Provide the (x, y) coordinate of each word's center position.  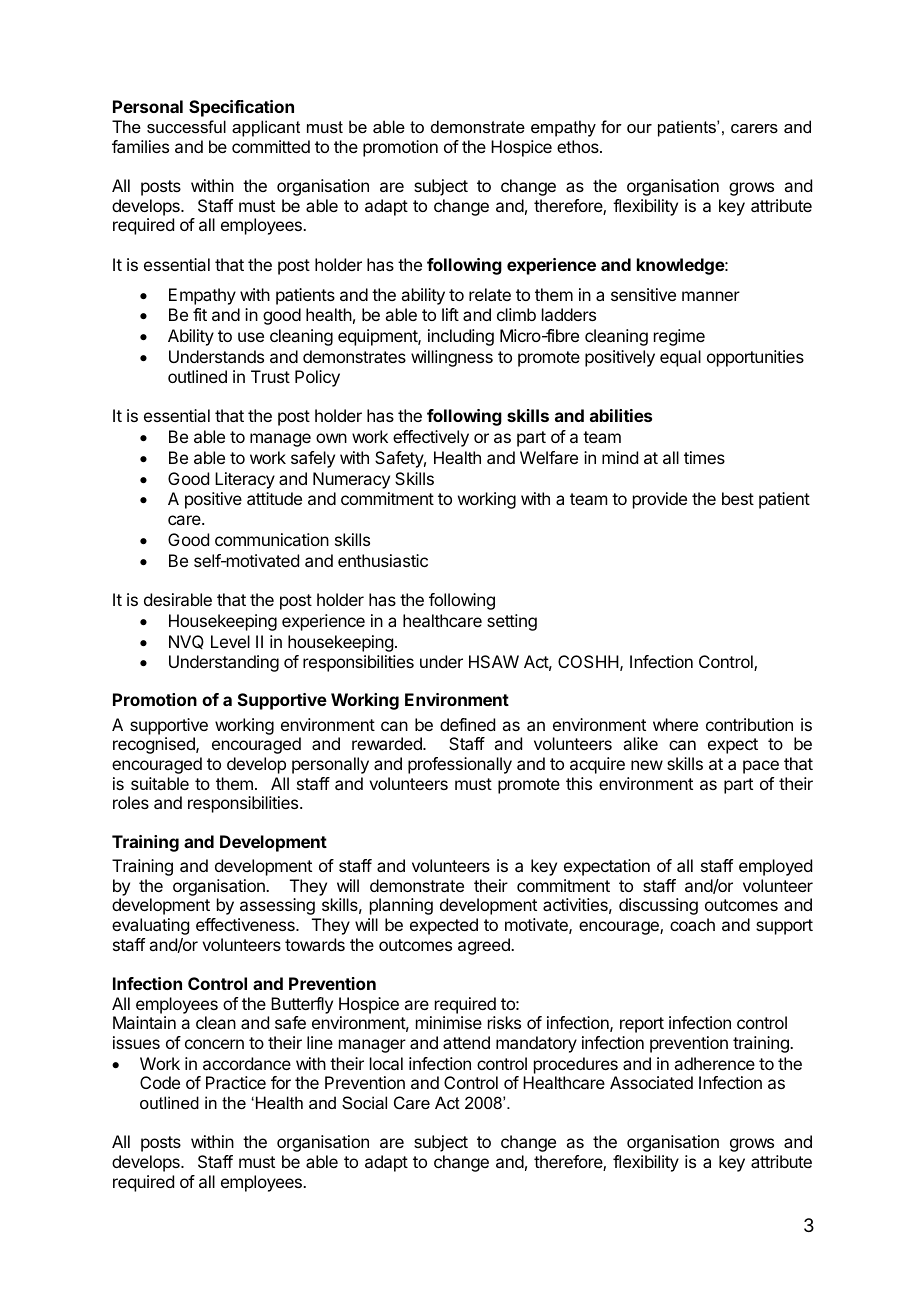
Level (230, 641)
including (461, 337)
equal (680, 358)
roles (131, 802)
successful (186, 126)
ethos (579, 146)
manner (711, 296)
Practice (236, 1082)
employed (775, 867)
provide (660, 500)
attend (466, 1042)
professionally (460, 765)
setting (512, 622)
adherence (714, 1063)
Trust (270, 376)
